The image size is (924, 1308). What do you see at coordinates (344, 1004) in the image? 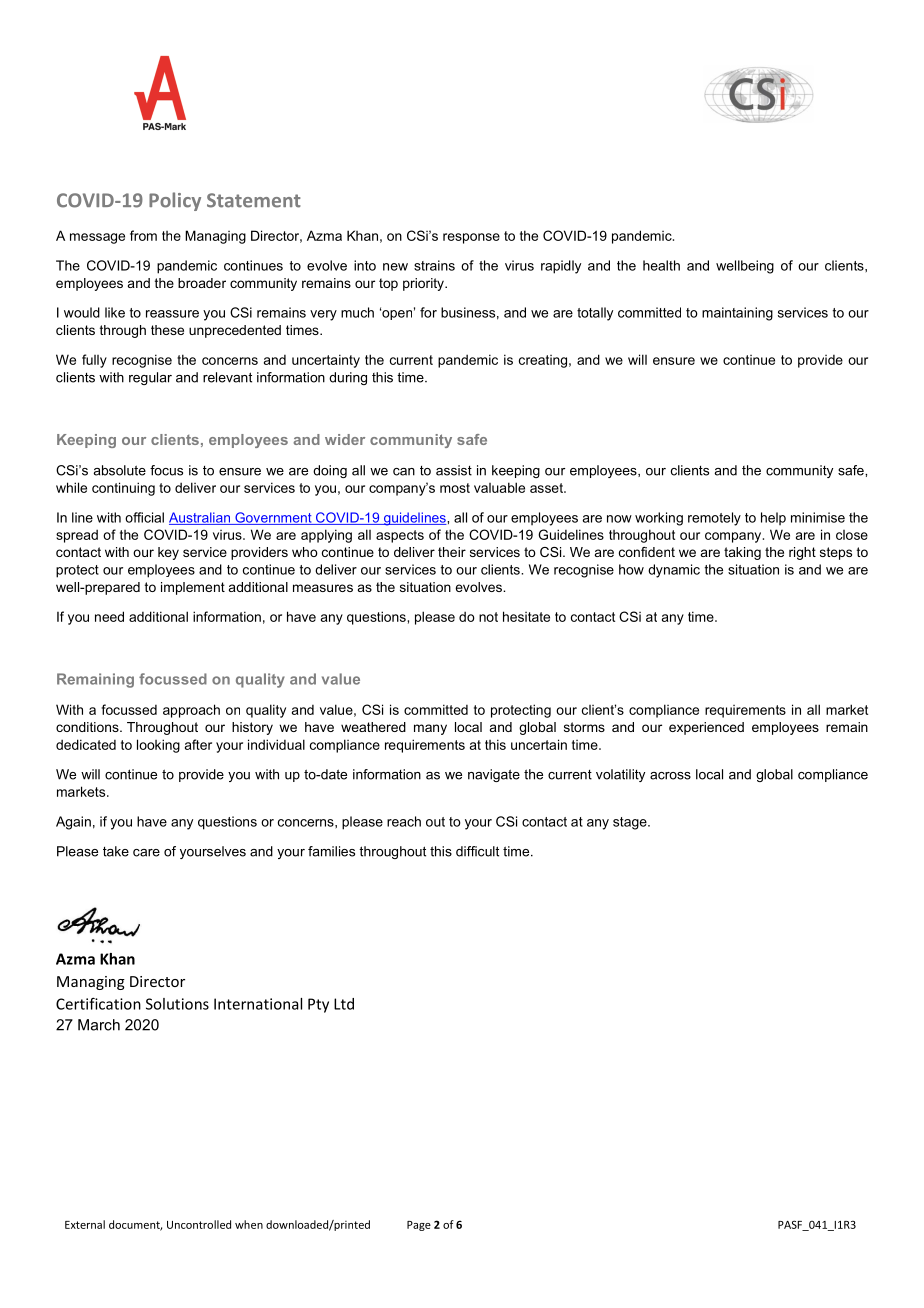
I see `Ltd` at bounding box center [344, 1004].
